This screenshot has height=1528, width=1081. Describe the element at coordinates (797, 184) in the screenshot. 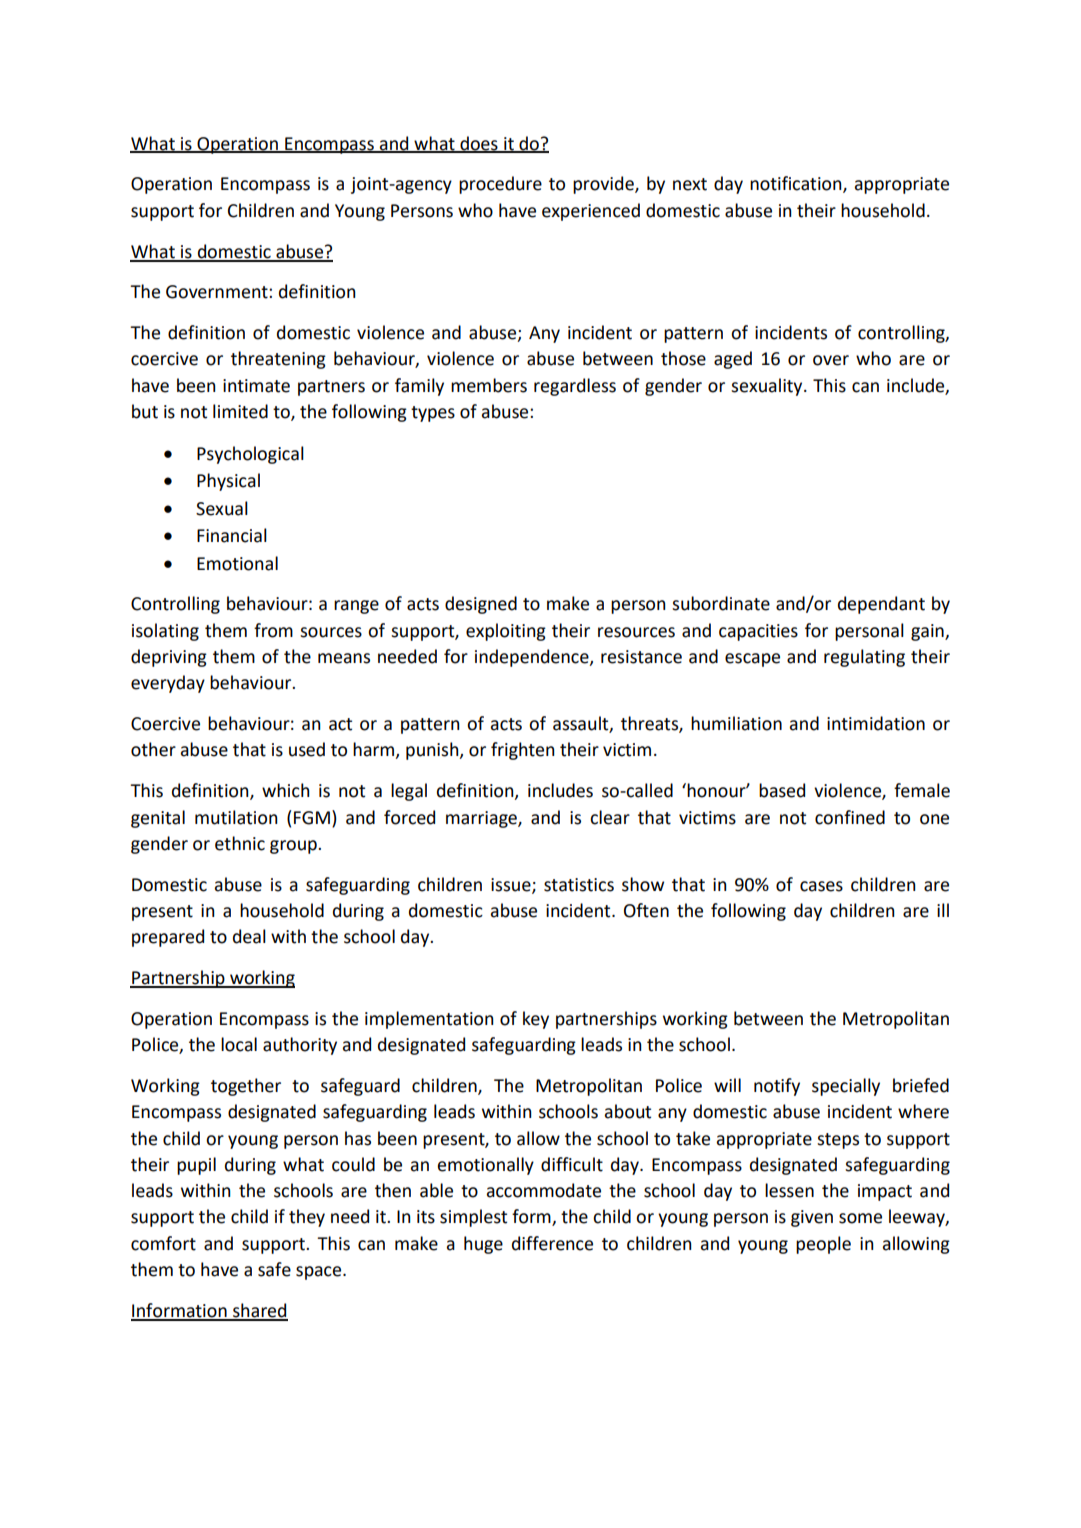

I see `notification` at that location.
